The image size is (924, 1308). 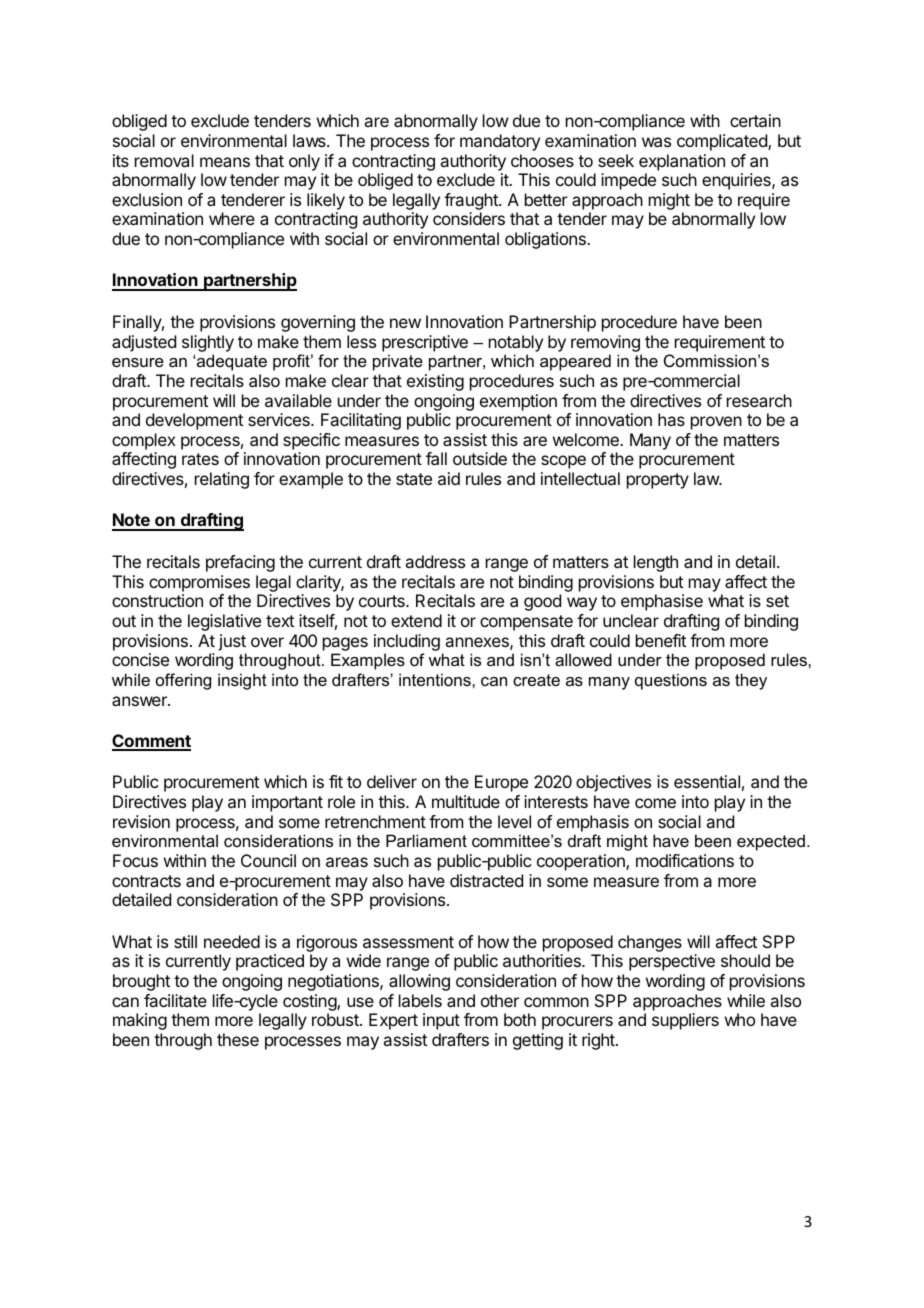 What do you see at coordinates (436, 679) in the page?
I see `intentions` at bounding box center [436, 679].
